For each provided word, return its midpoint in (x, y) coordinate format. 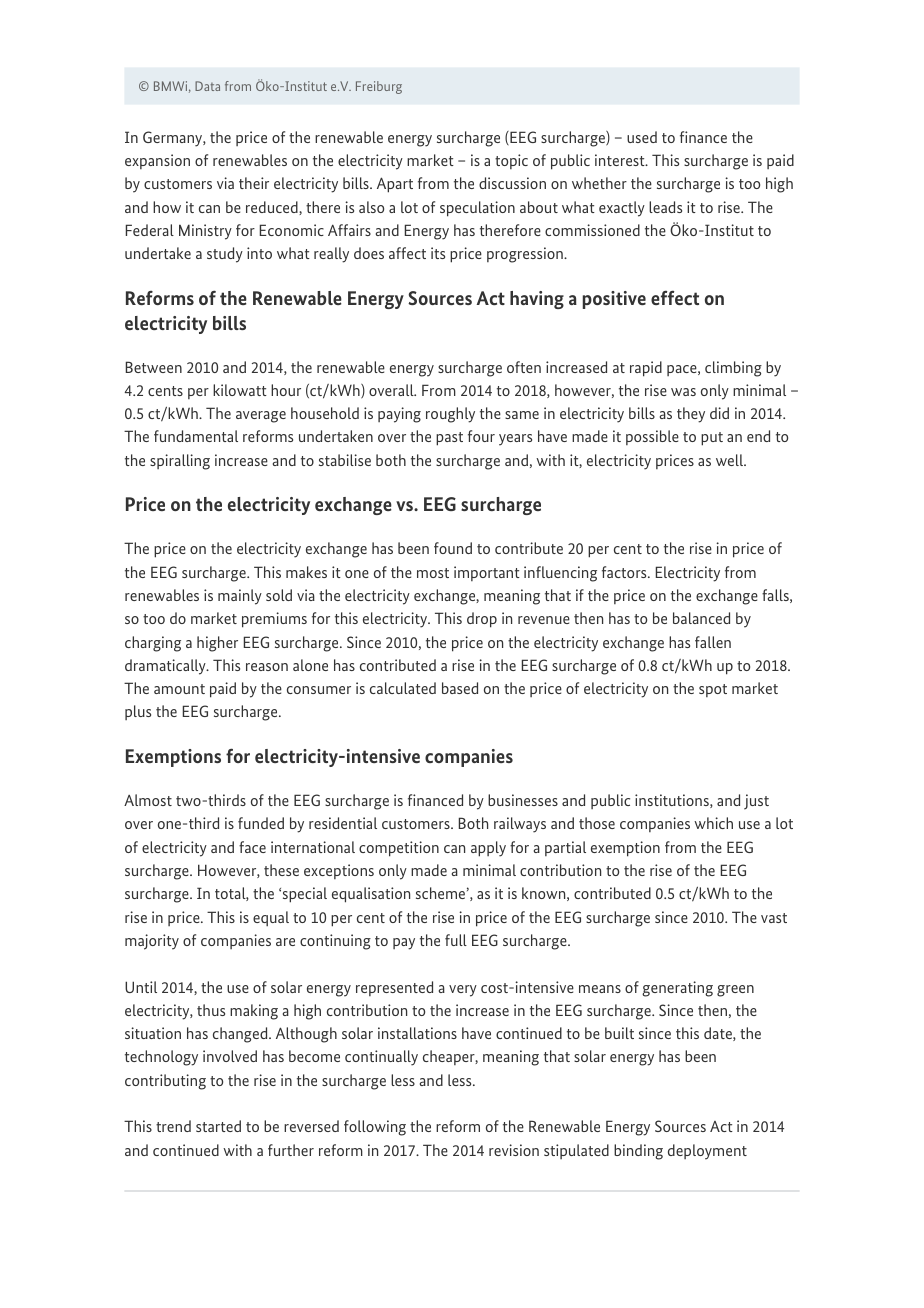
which (713, 823)
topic (511, 161)
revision (514, 1150)
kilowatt (240, 390)
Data (207, 86)
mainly (240, 597)
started (218, 1126)
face (252, 847)
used (642, 137)
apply (488, 849)
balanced (701, 618)
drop (482, 620)
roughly (450, 415)
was (683, 392)
